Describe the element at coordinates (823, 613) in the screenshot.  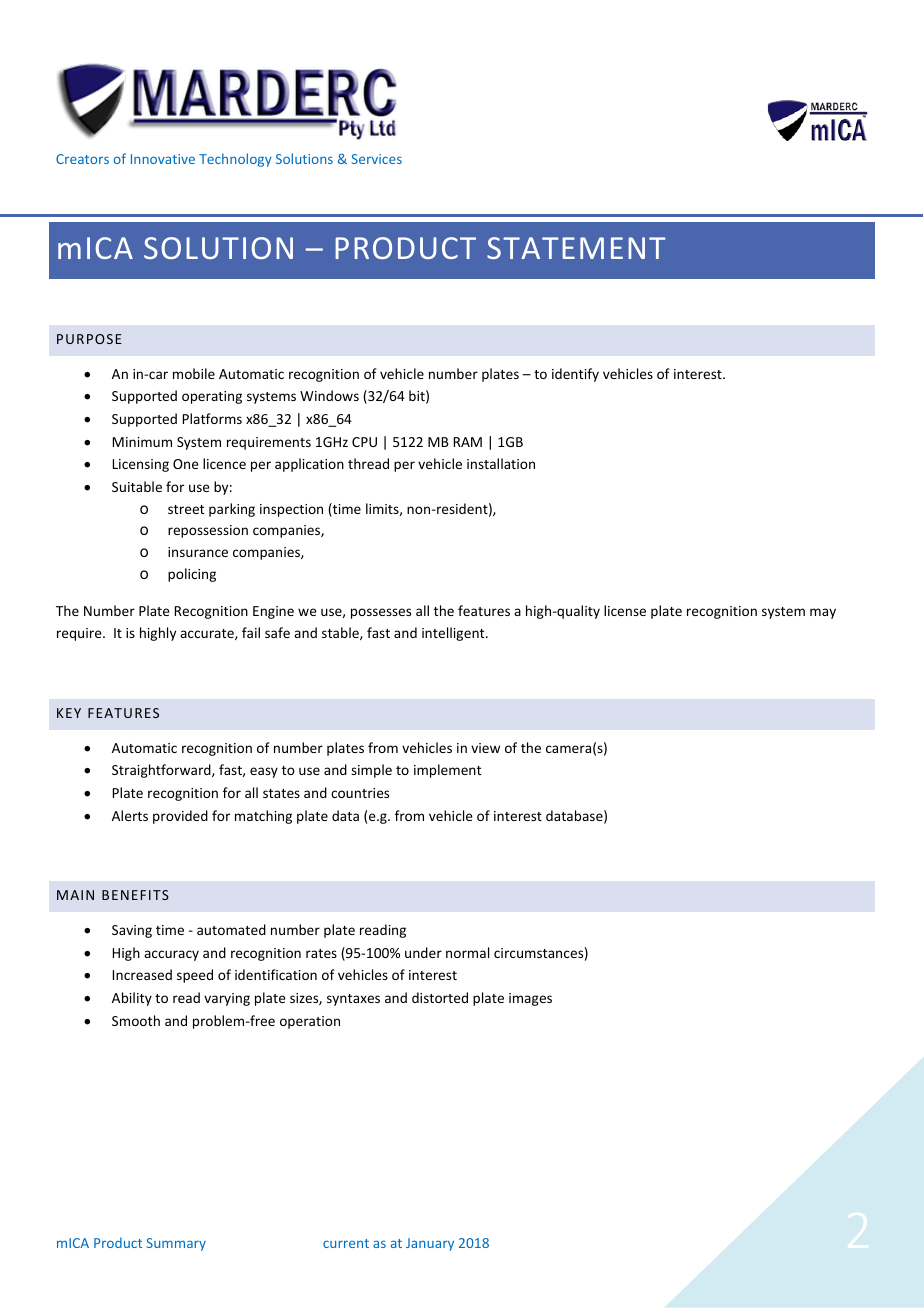
I see `may` at that location.
